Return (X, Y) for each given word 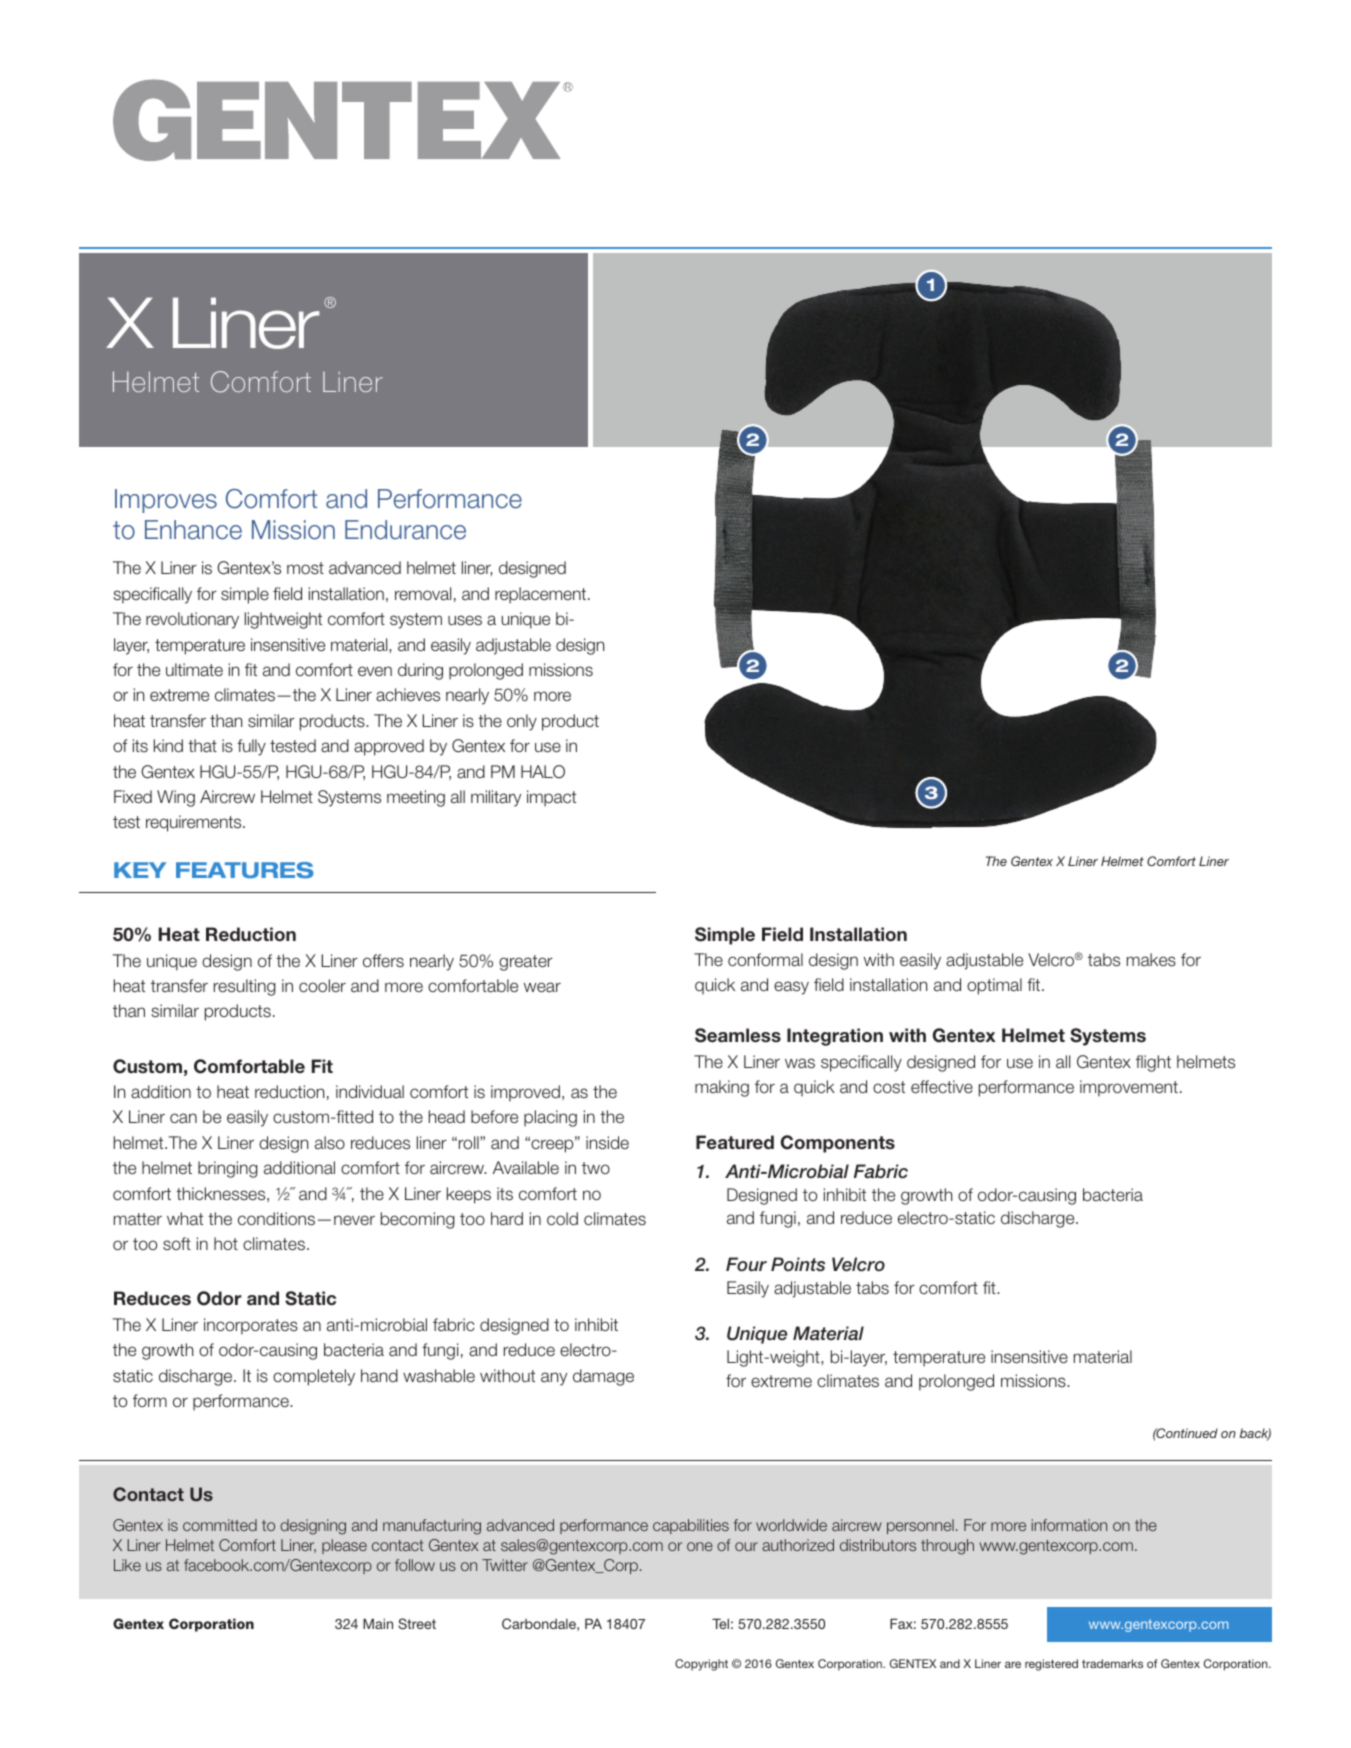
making (722, 1088)
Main (378, 1623)
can (183, 1118)
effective (942, 1087)
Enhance (193, 530)
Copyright (701, 1665)
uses (465, 620)
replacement (540, 595)
